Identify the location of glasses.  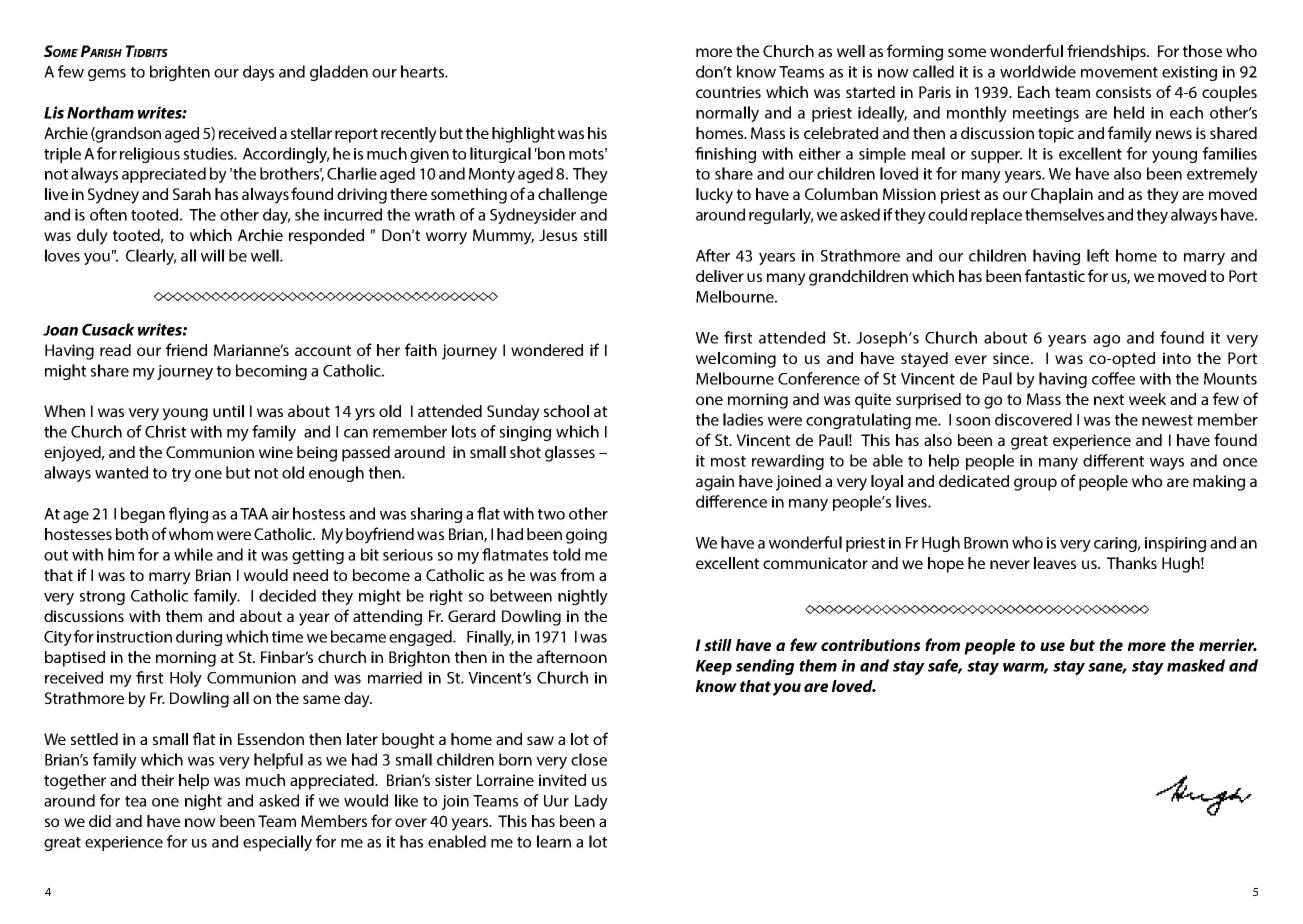
(570, 454).
